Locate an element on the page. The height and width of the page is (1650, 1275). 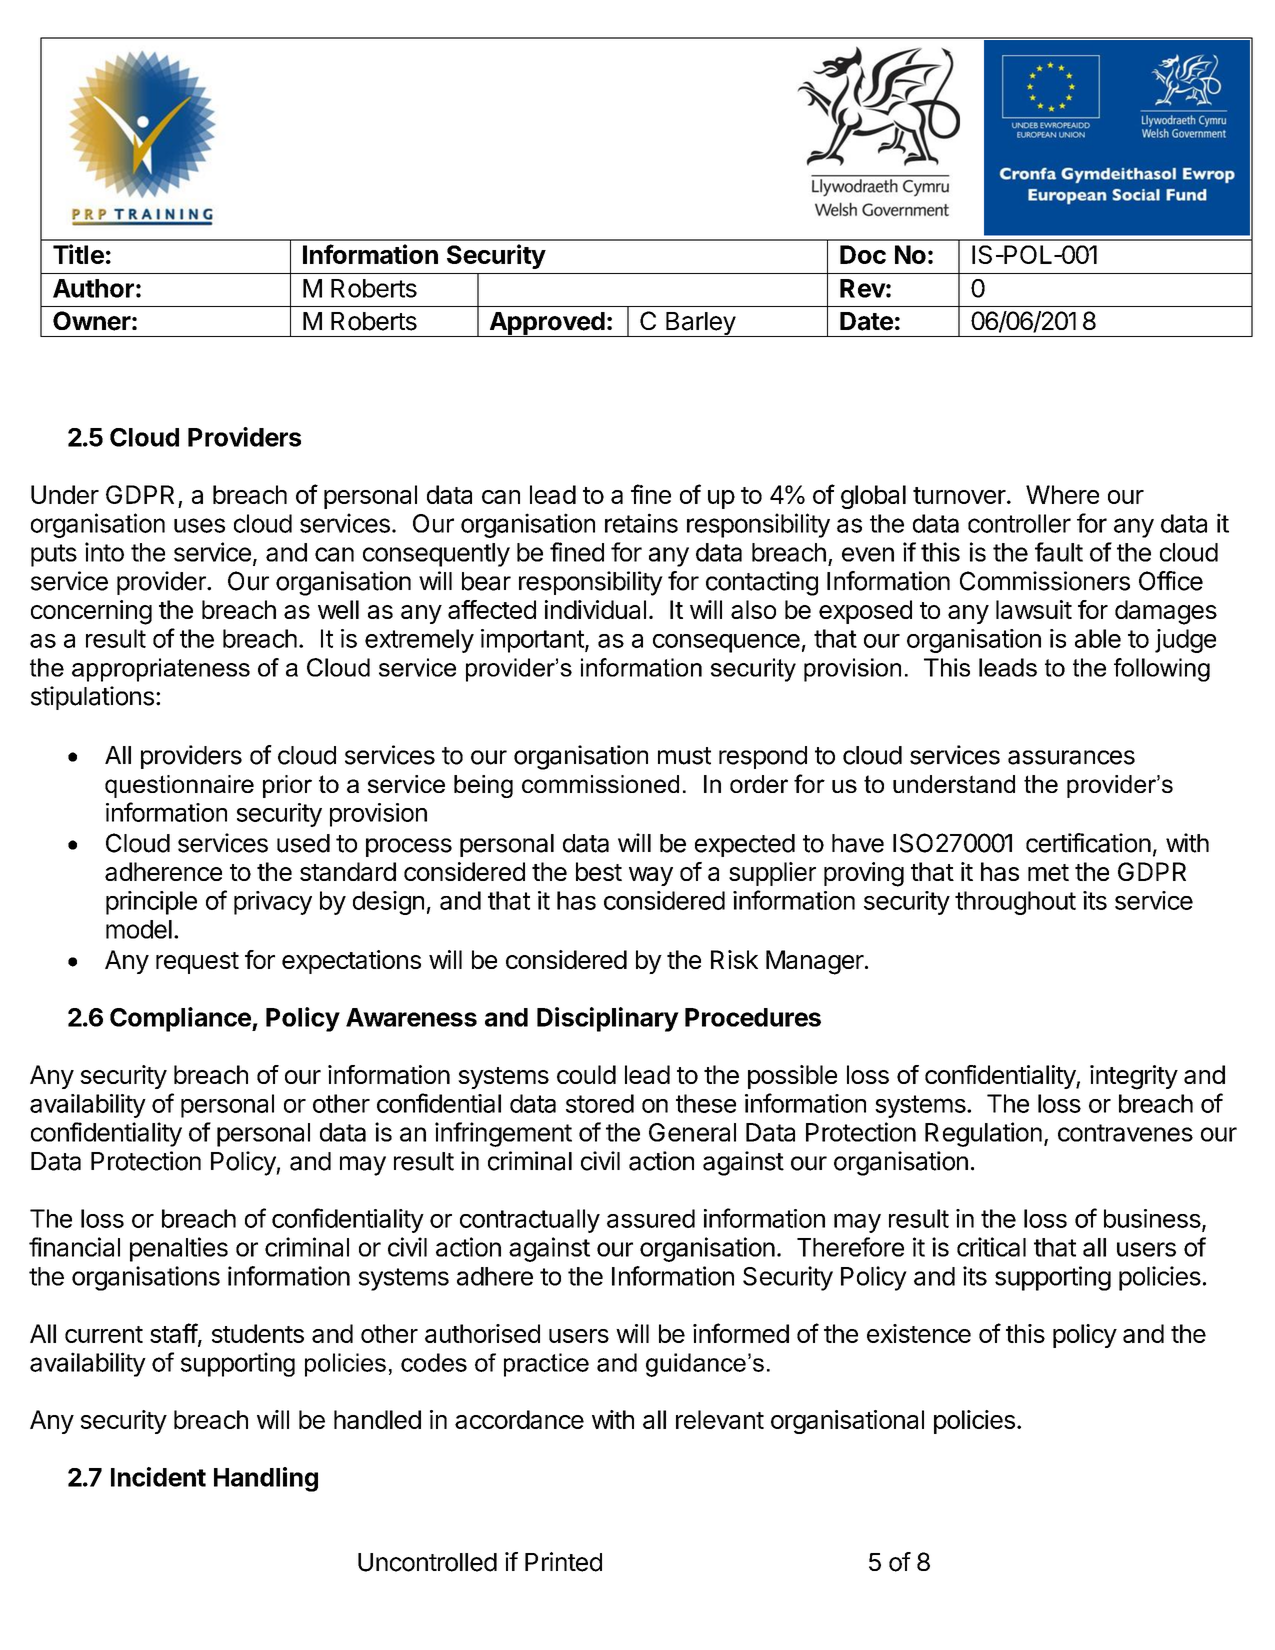
Regulation is located at coordinates (983, 1134).
